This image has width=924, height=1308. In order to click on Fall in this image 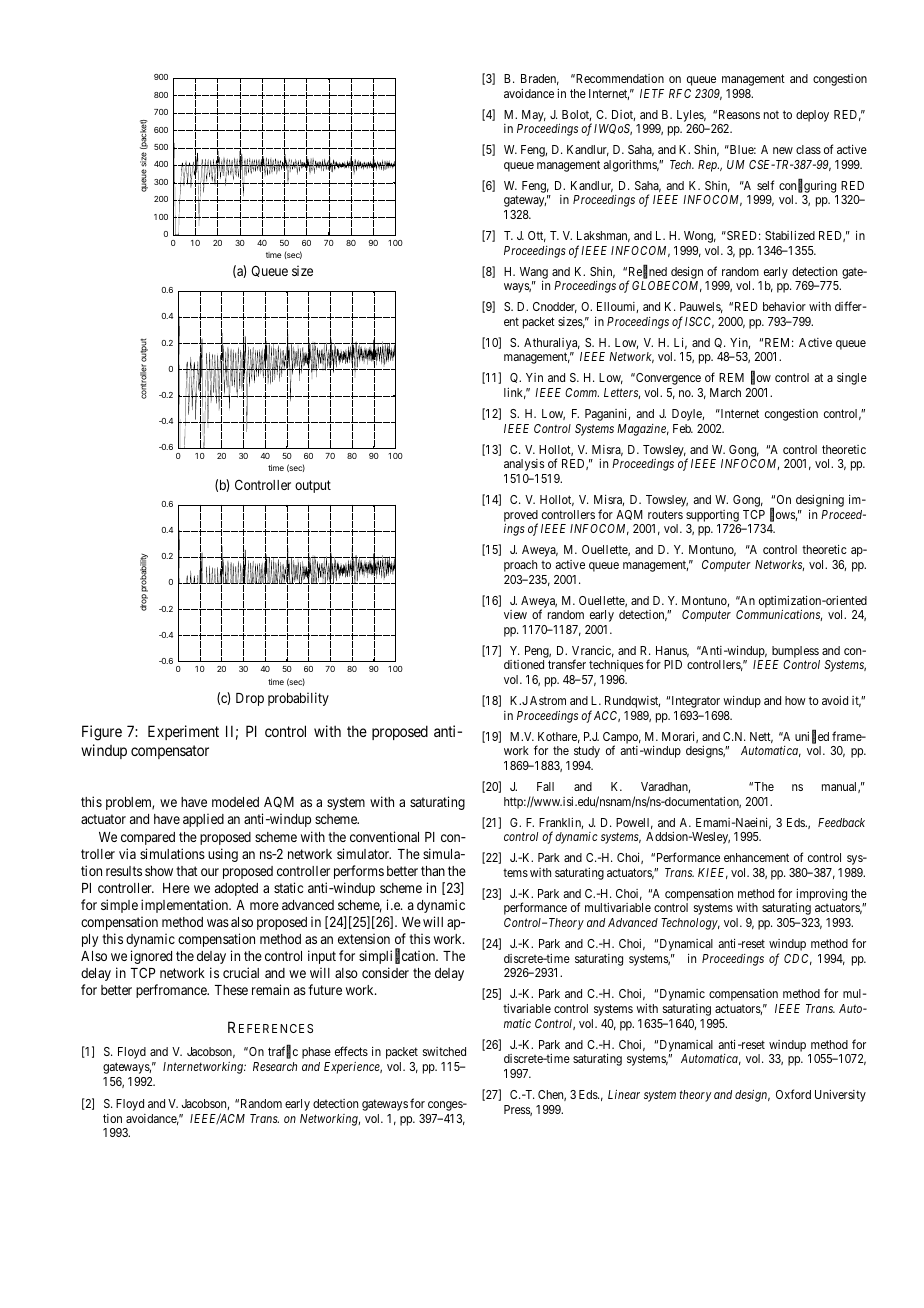, I will do `click(545, 786)`.
